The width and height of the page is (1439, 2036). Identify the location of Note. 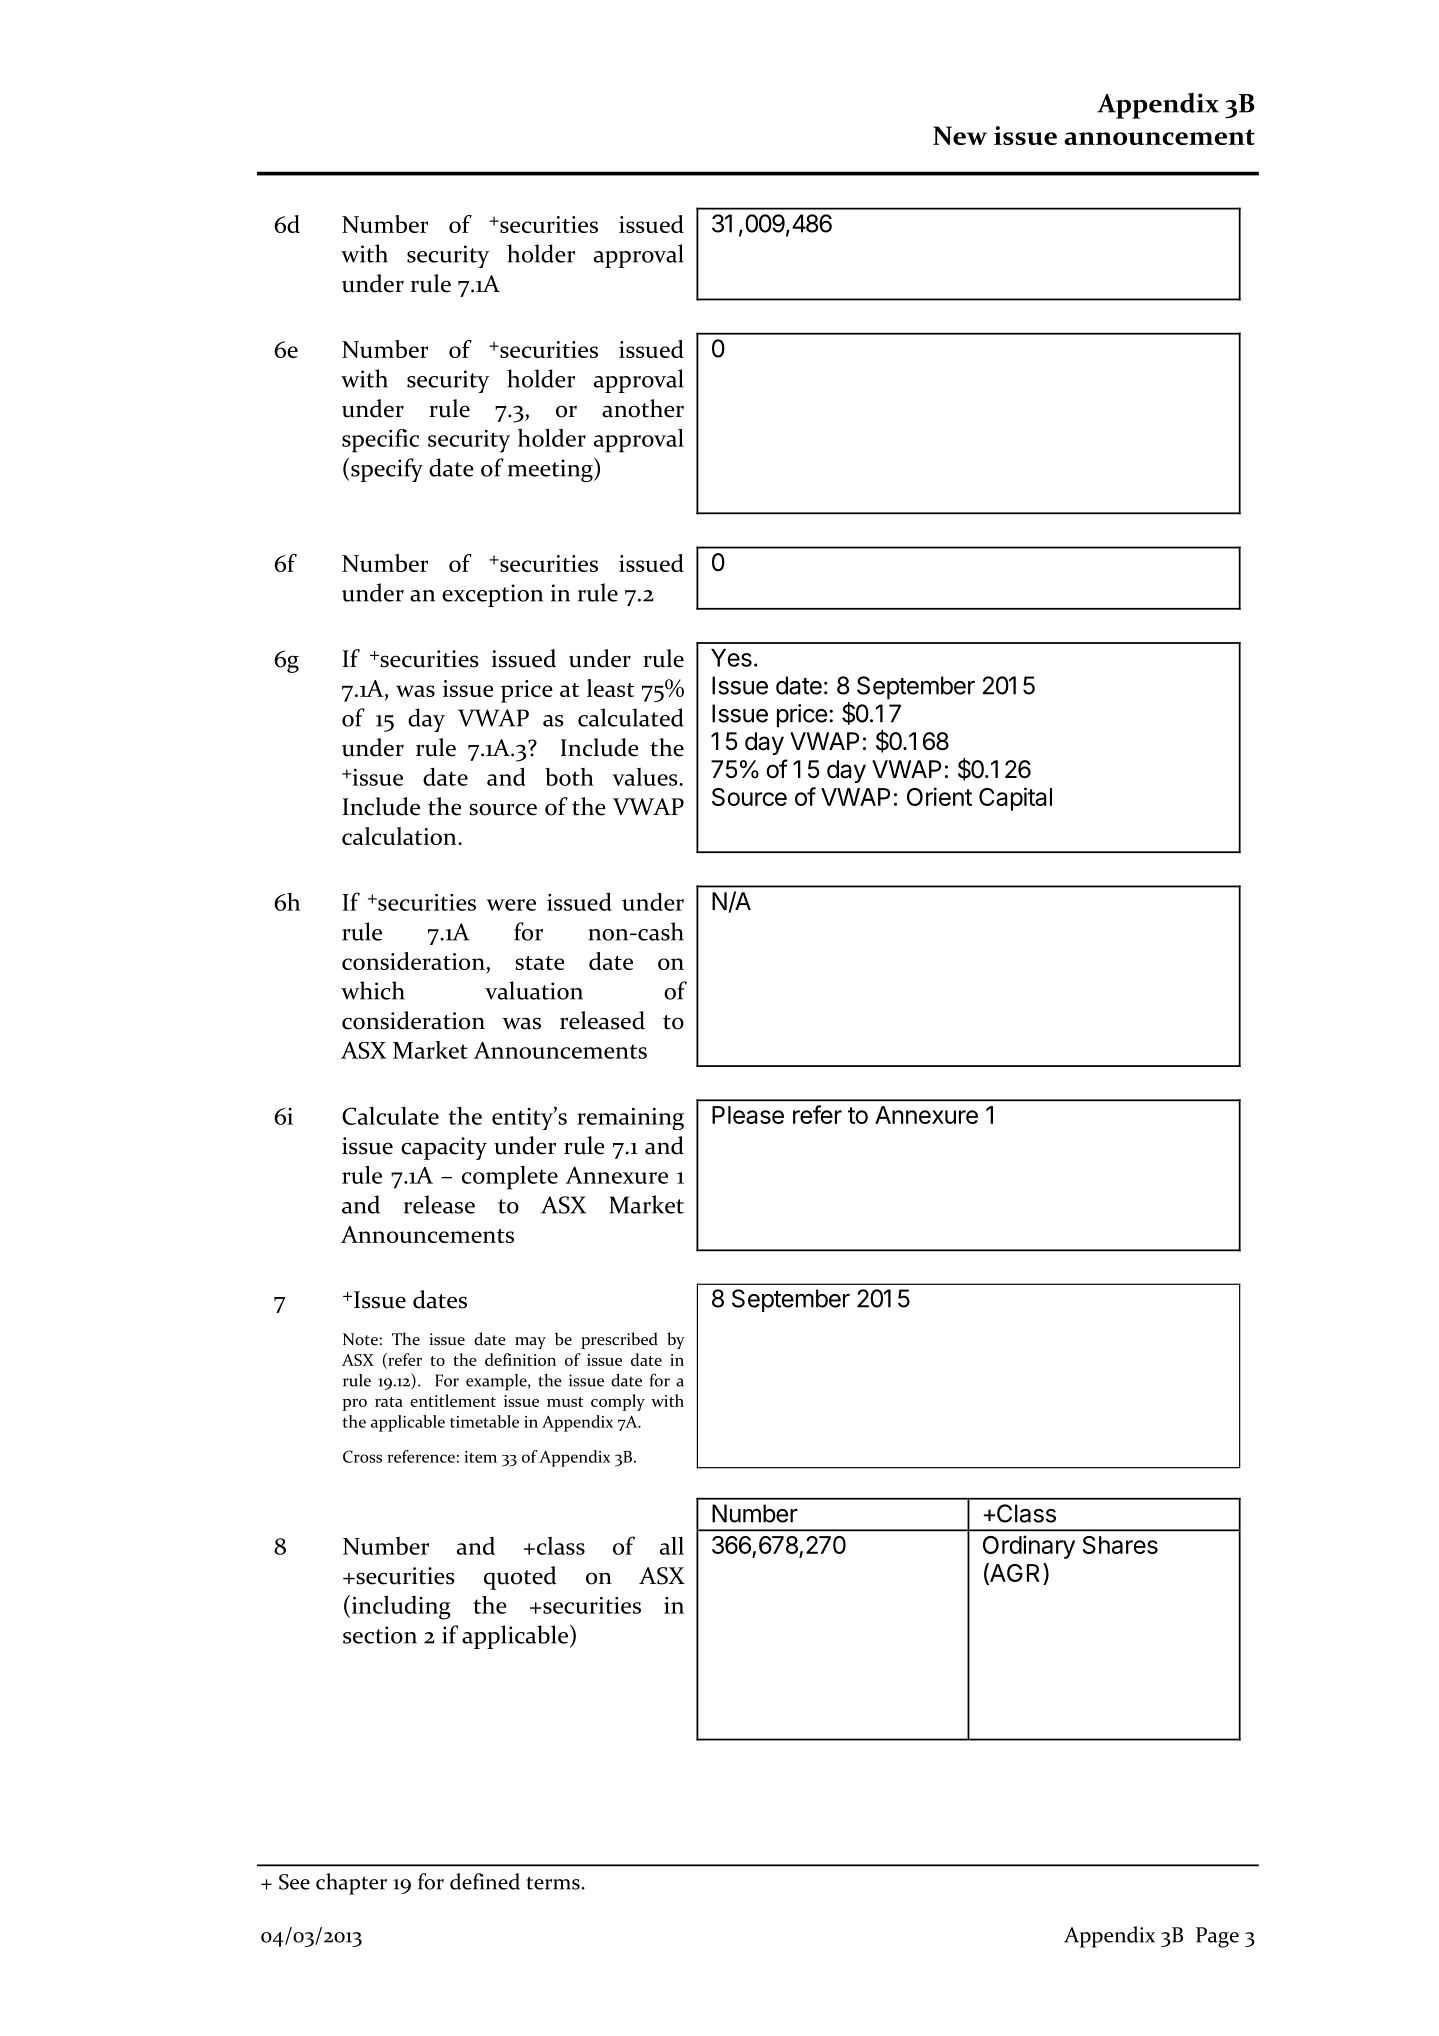
(360, 1339).
